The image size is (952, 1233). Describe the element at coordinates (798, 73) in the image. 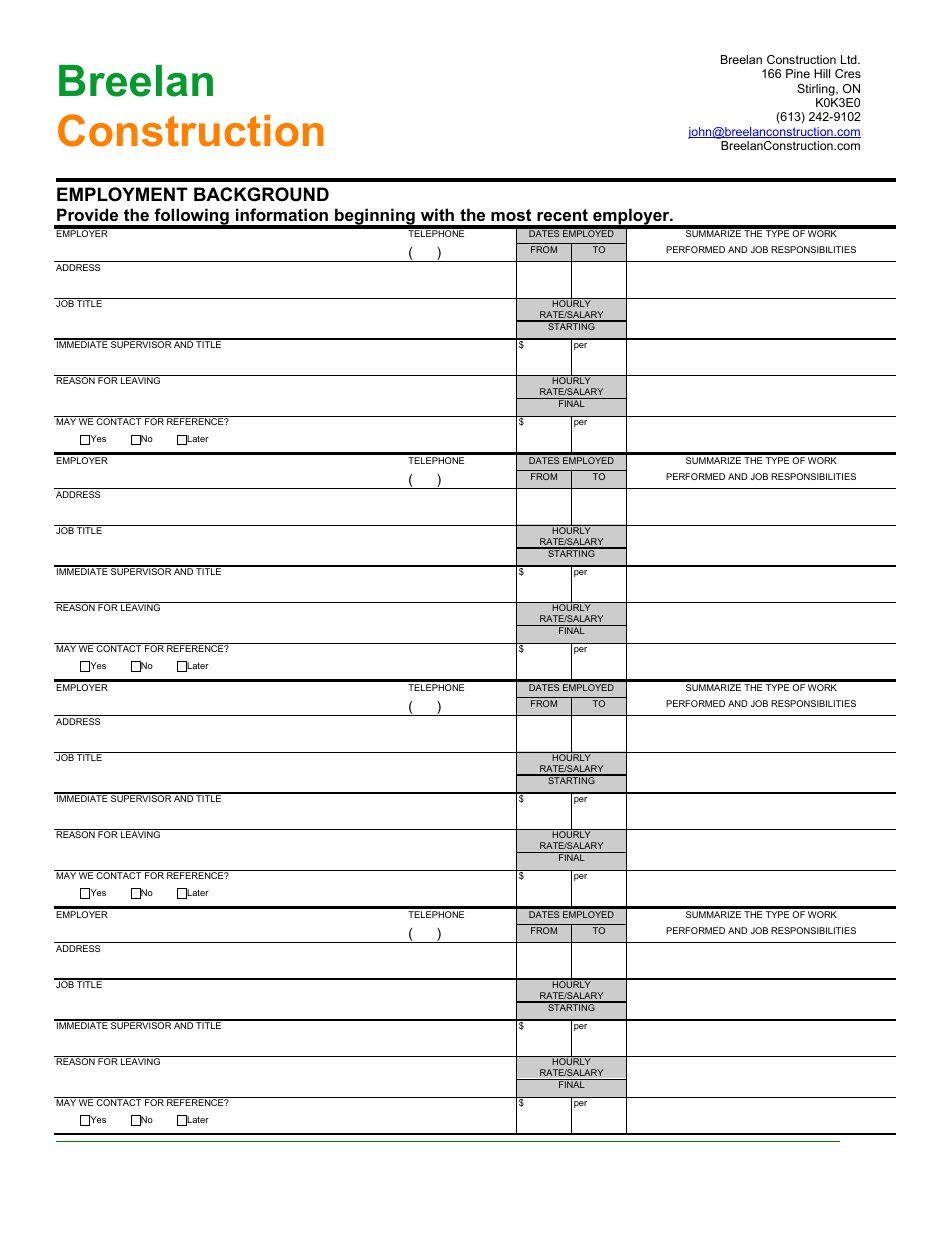

I see `Pine` at that location.
